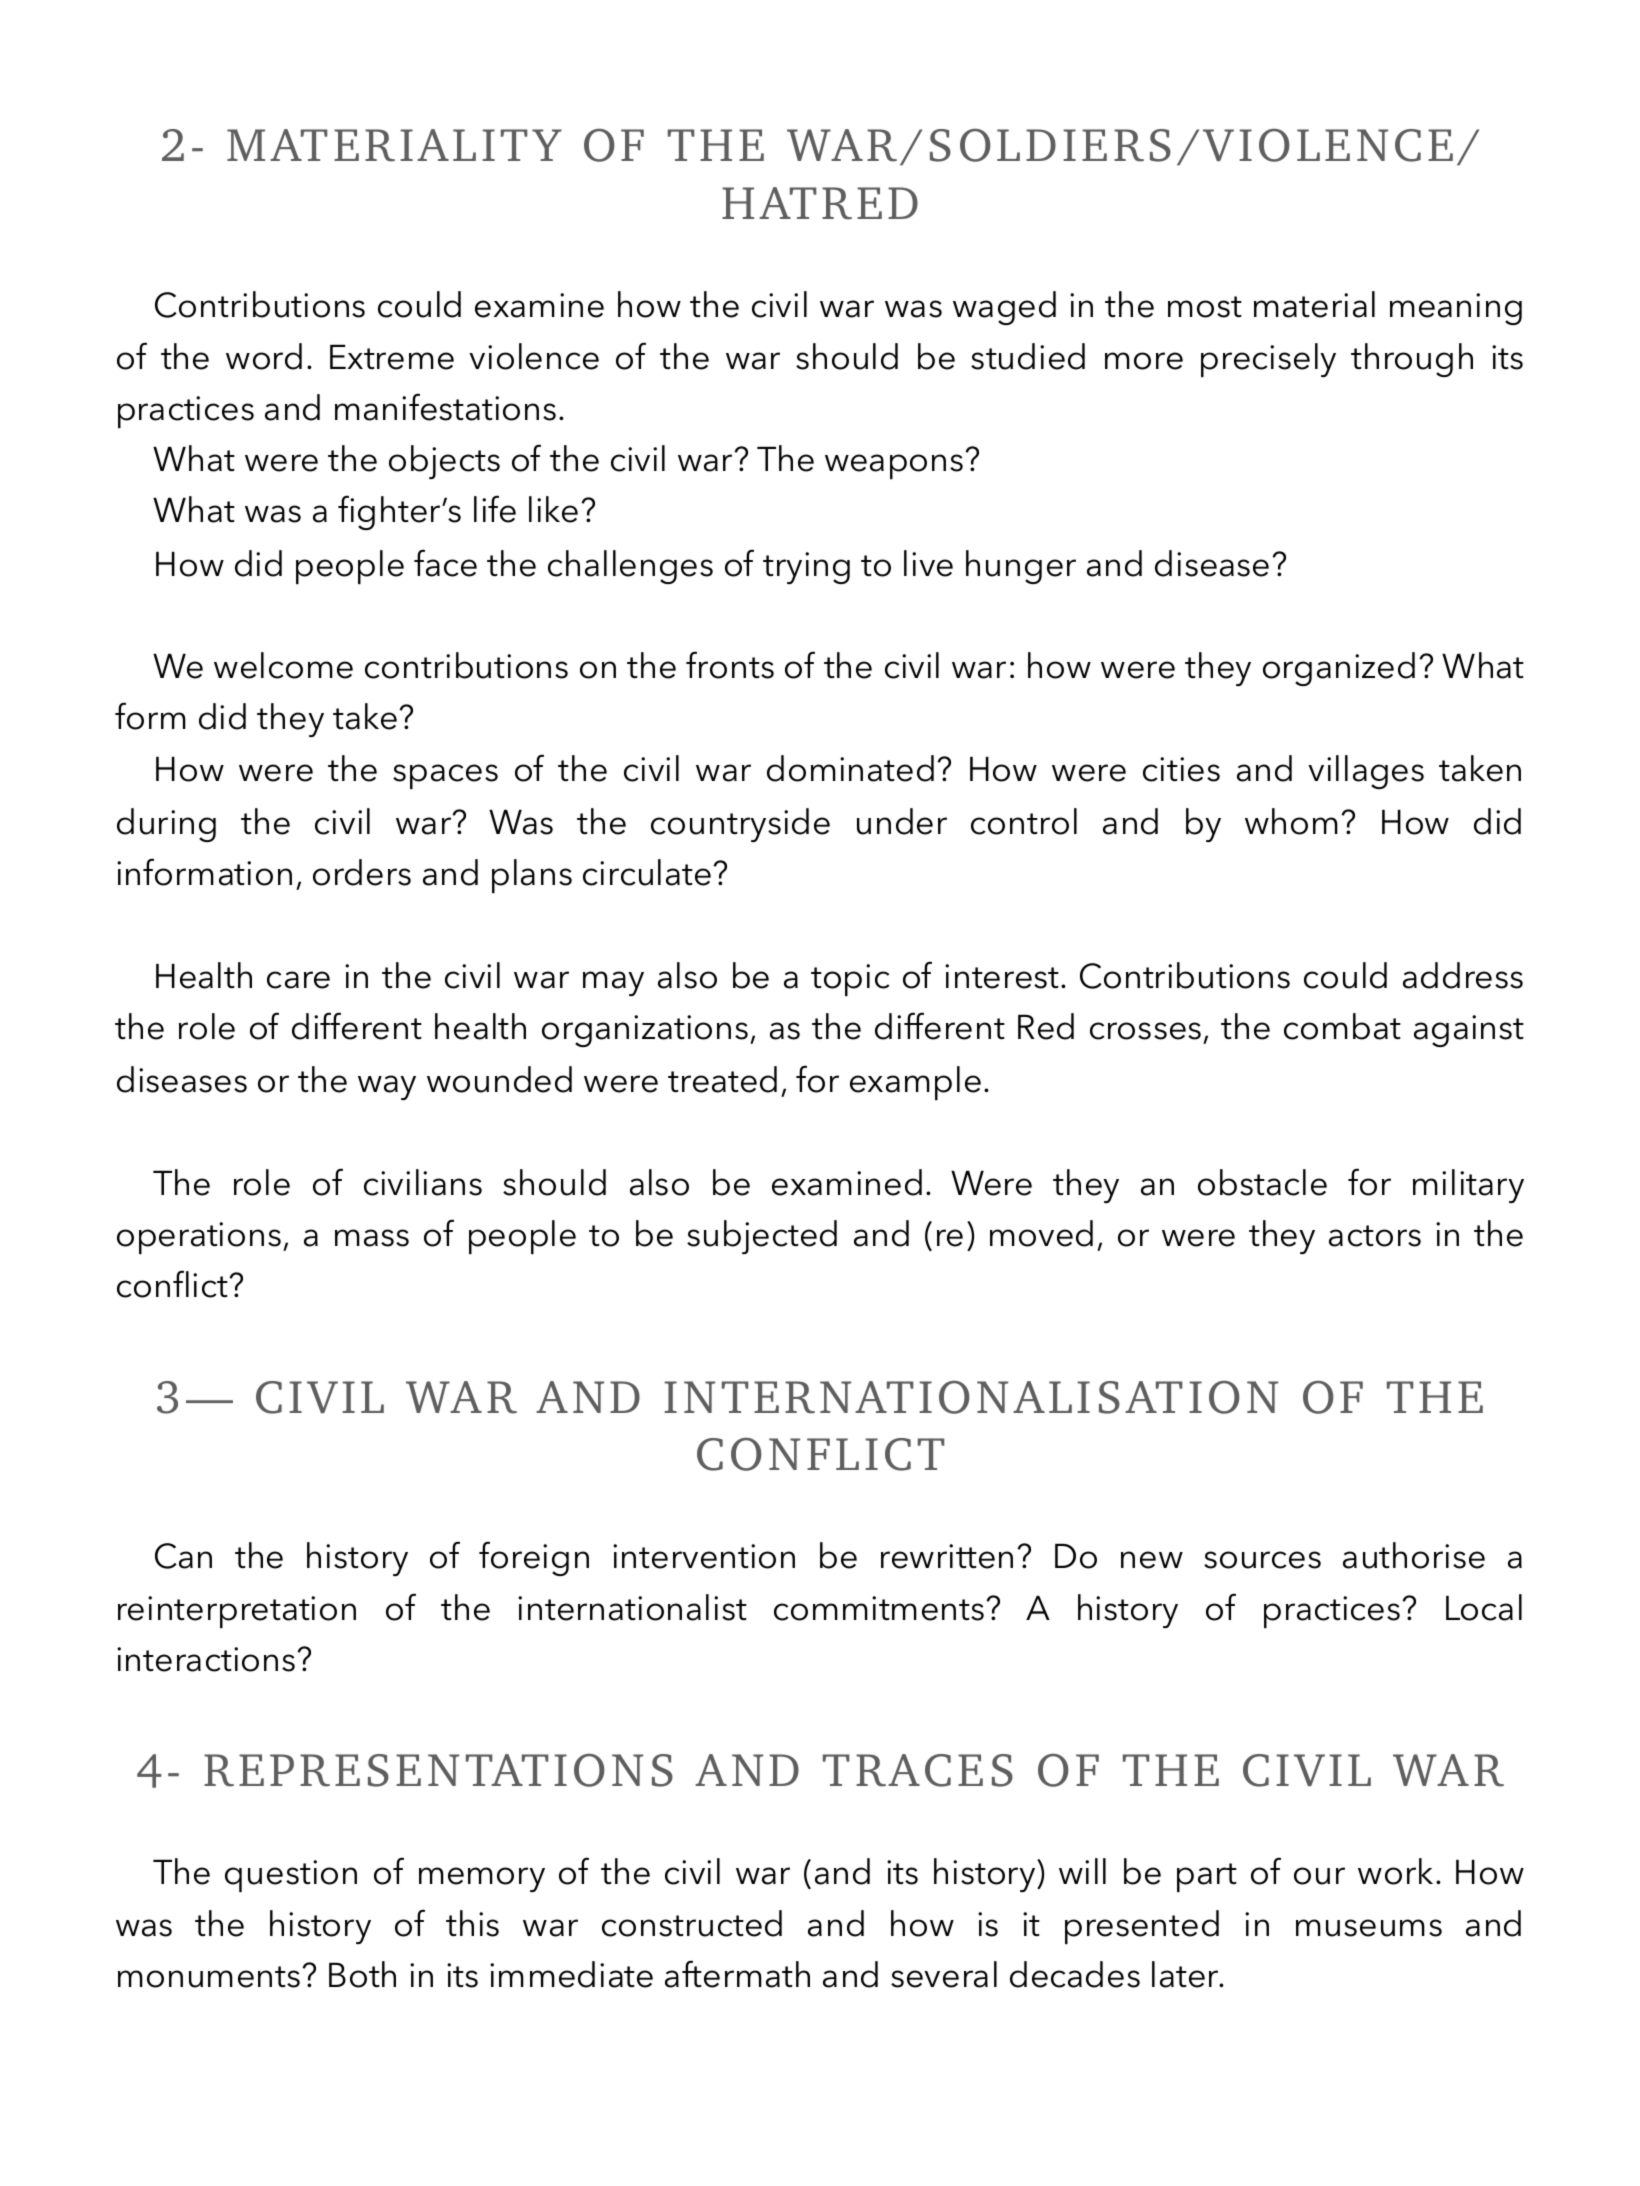 Image resolution: width=1640 pixels, height=2186 pixels. I want to click on word, so click(264, 356).
